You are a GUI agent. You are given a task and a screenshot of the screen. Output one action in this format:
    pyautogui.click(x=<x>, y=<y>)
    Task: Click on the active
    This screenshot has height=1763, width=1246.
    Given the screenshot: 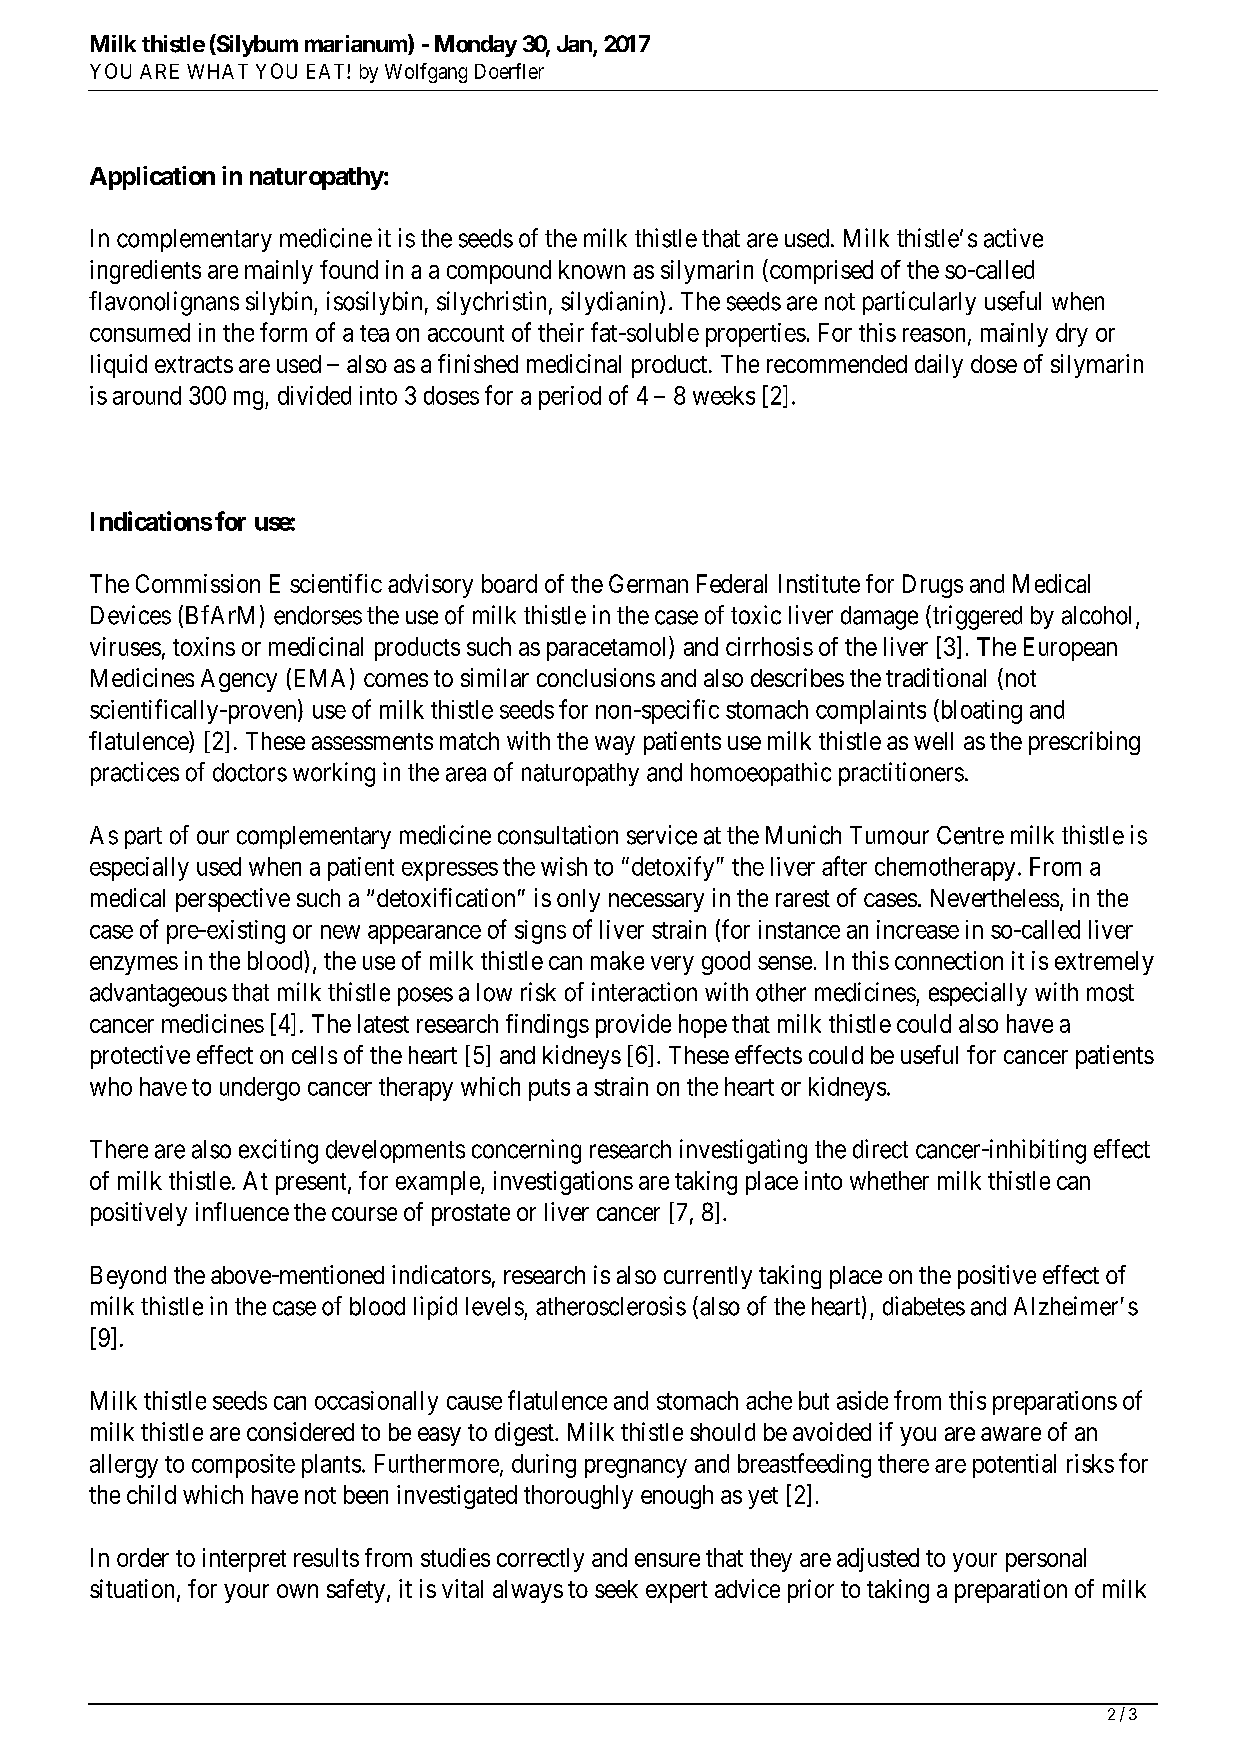 What is the action you would take?
    pyautogui.click(x=1013, y=238)
